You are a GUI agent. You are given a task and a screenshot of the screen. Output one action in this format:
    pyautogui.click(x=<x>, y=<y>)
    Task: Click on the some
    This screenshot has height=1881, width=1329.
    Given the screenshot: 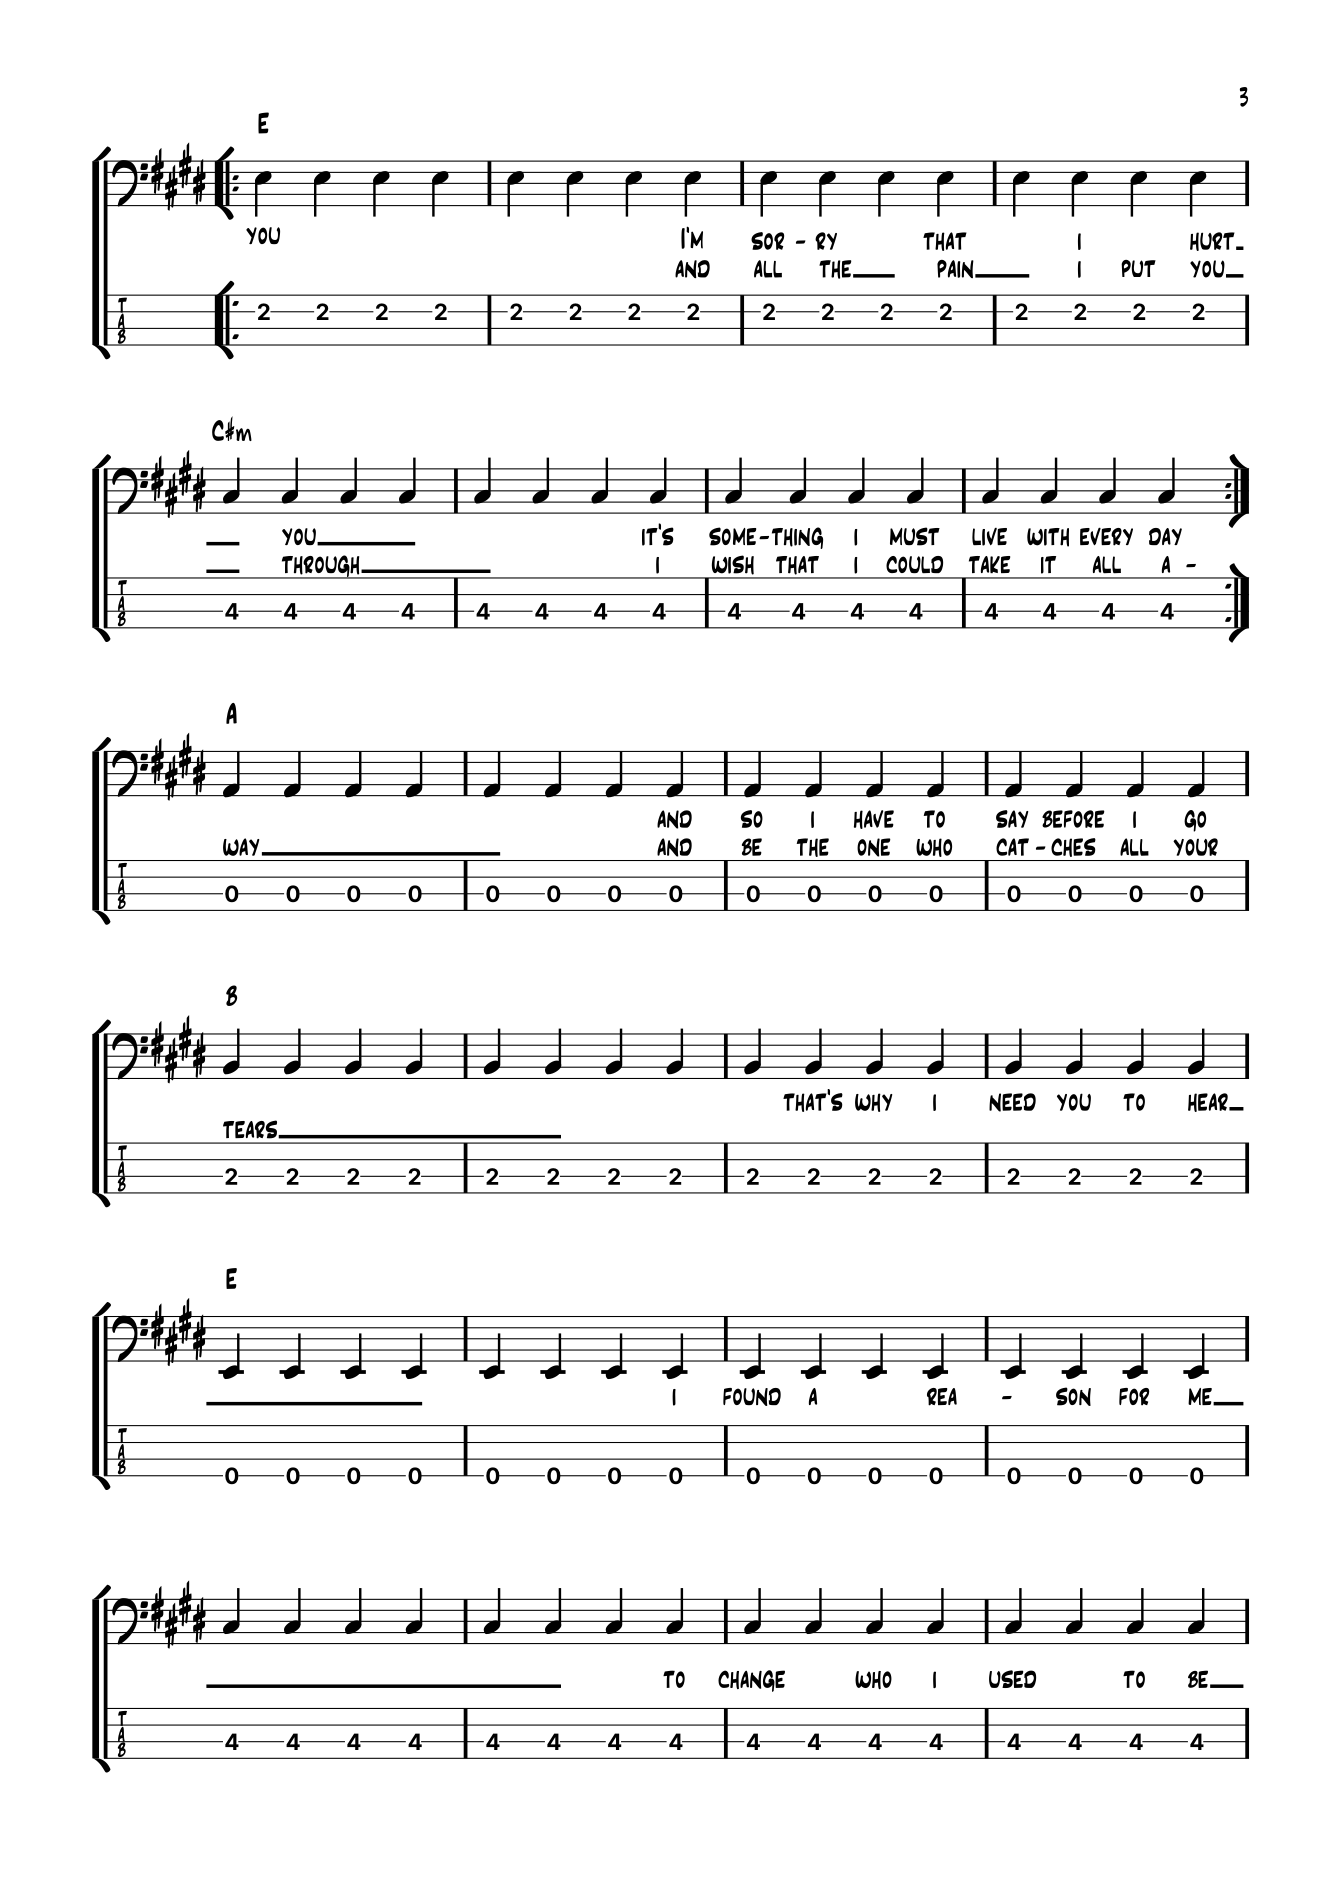 What is the action you would take?
    pyautogui.click(x=732, y=536)
